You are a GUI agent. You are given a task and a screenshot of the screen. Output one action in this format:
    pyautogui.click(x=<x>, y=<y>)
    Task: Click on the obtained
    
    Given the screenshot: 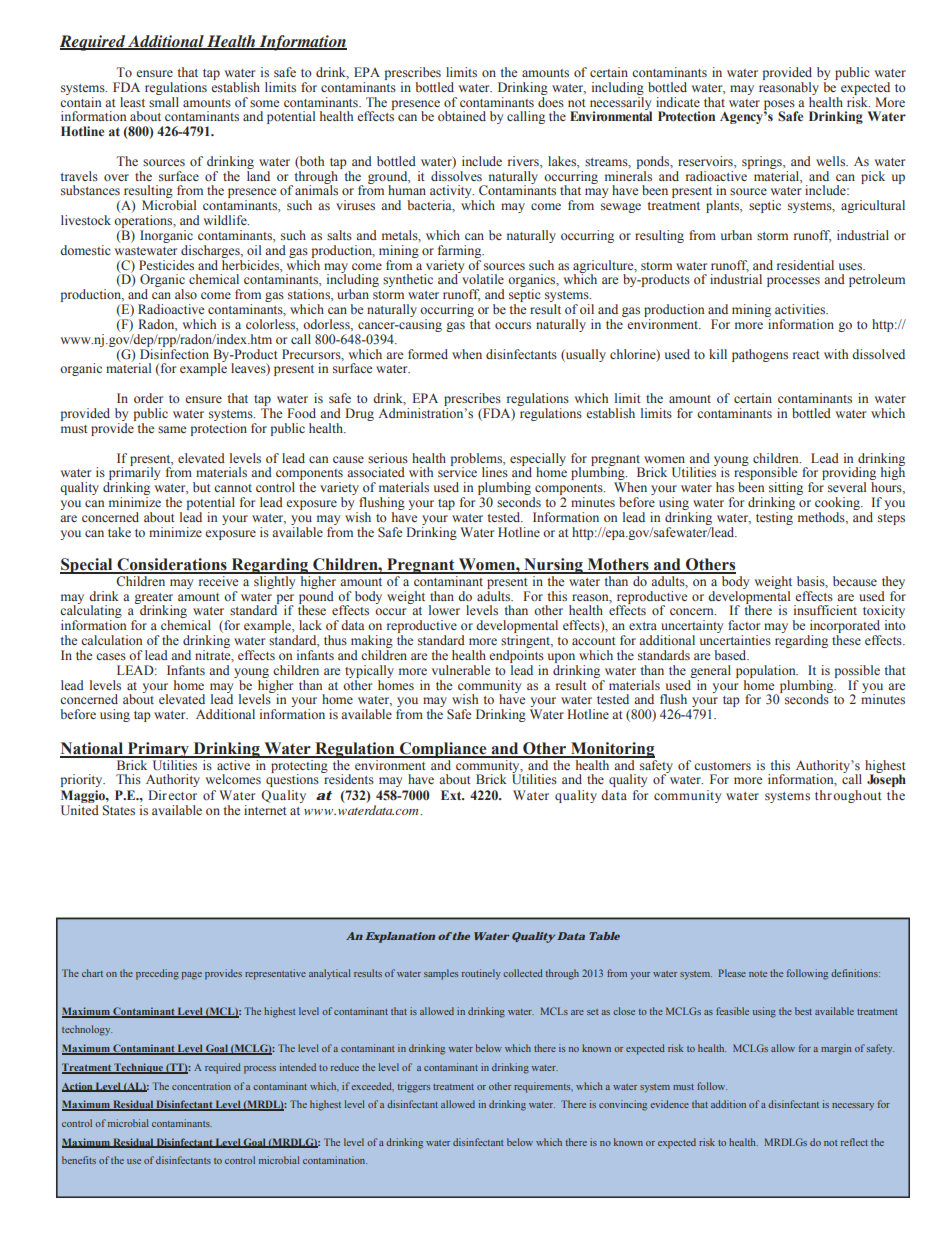 What is the action you would take?
    pyautogui.click(x=462, y=116)
